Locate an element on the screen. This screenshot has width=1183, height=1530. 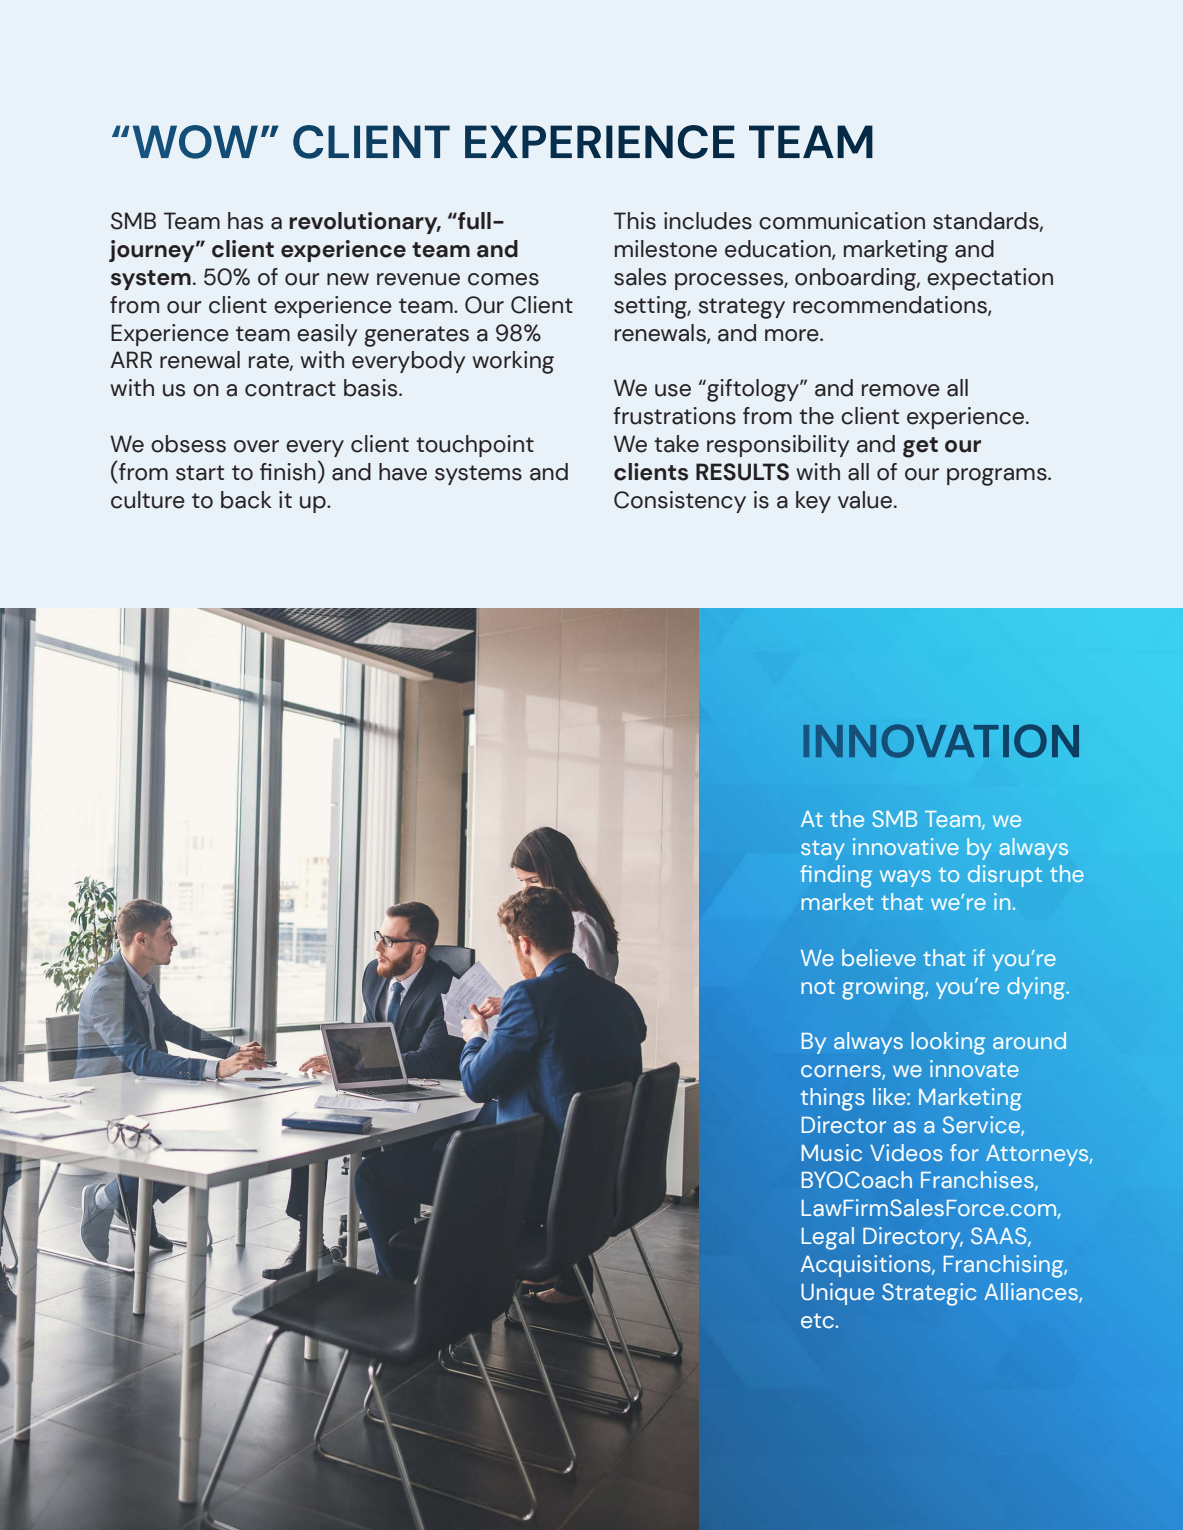
Unique is located at coordinates (837, 1294).
